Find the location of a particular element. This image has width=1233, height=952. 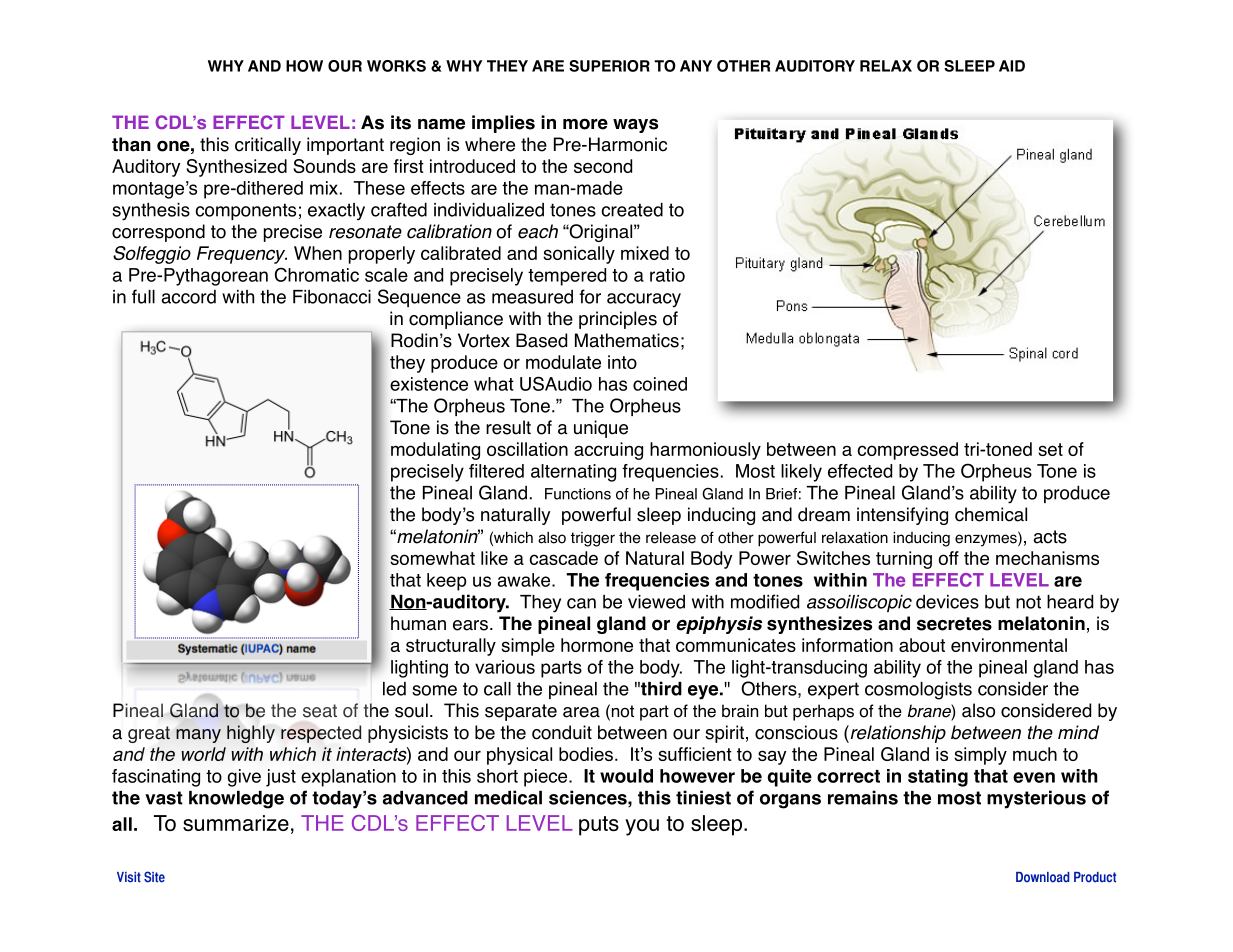

puts is located at coordinates (599, 826).
